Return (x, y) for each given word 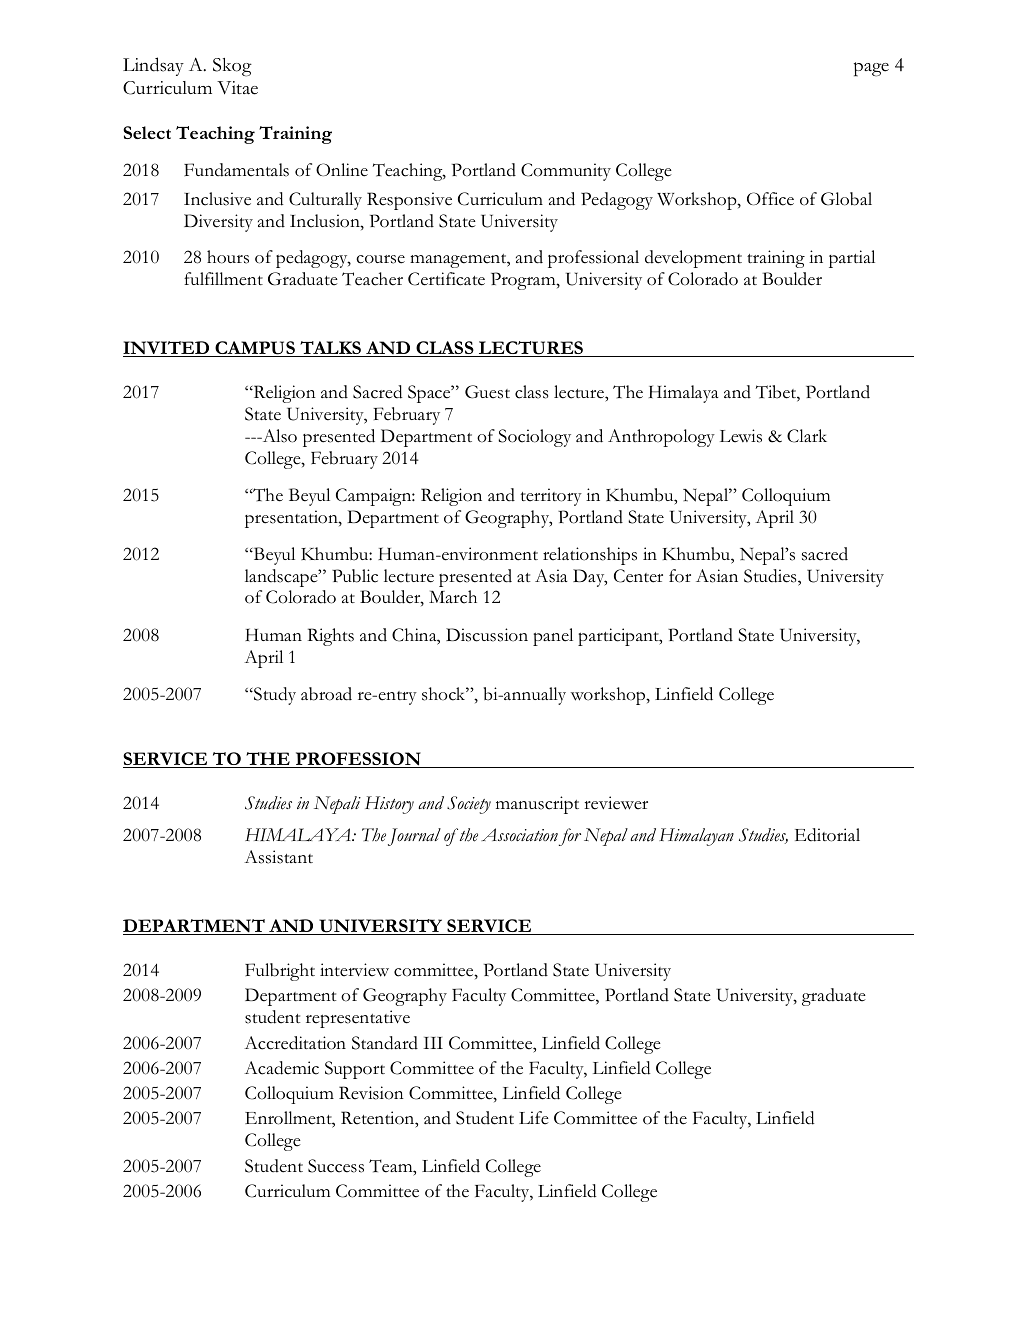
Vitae (237, 88)
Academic (281, 1068)
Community (566, 172)
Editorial (827, 835)
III (433, 1043)
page (871, 69)
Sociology (534, 438)
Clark (807, 436)
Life (534, 1118)
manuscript (537, 805)
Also (278, 436)
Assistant (278, 857)
